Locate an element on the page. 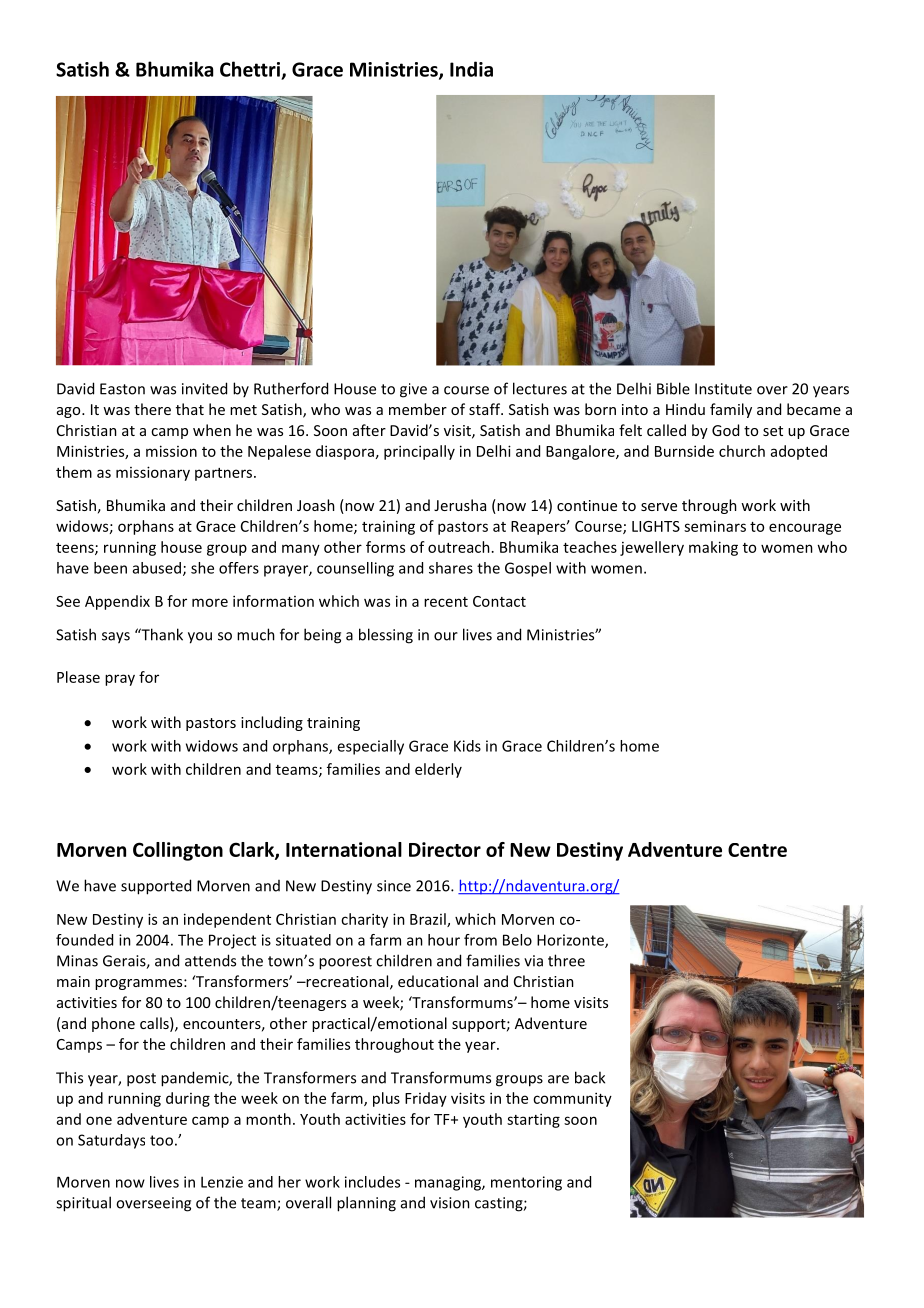 Image resolution: width=924 pixels, height=1308 pixels. Institute is located at coordinates (723, 389).
